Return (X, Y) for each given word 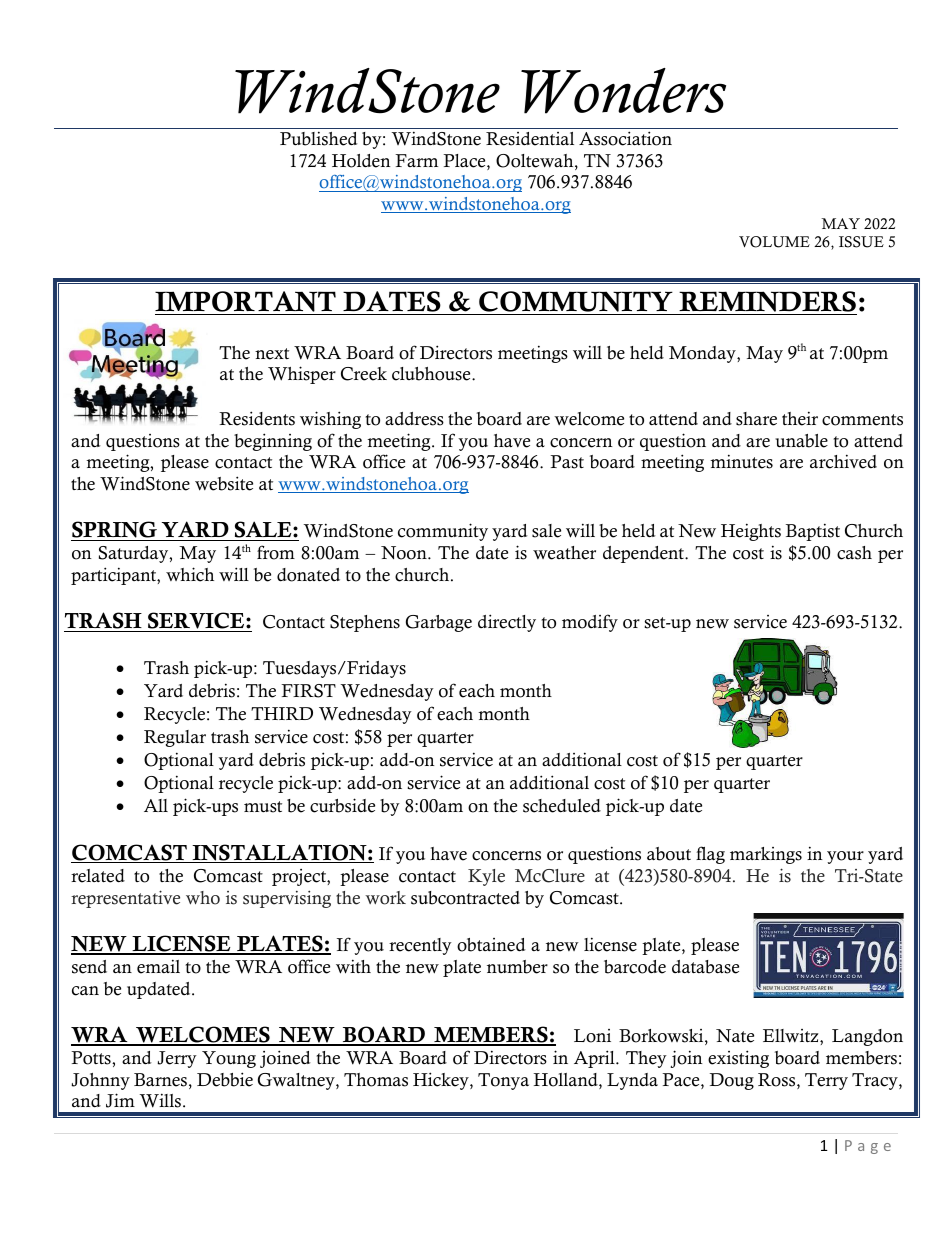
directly (507, 623)
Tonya (503, 1081)
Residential (530, 139)
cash (854, 553)
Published (319, 138)
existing (738, 1059)
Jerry (177, 1059)
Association (625, 138)
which (190, 574)
